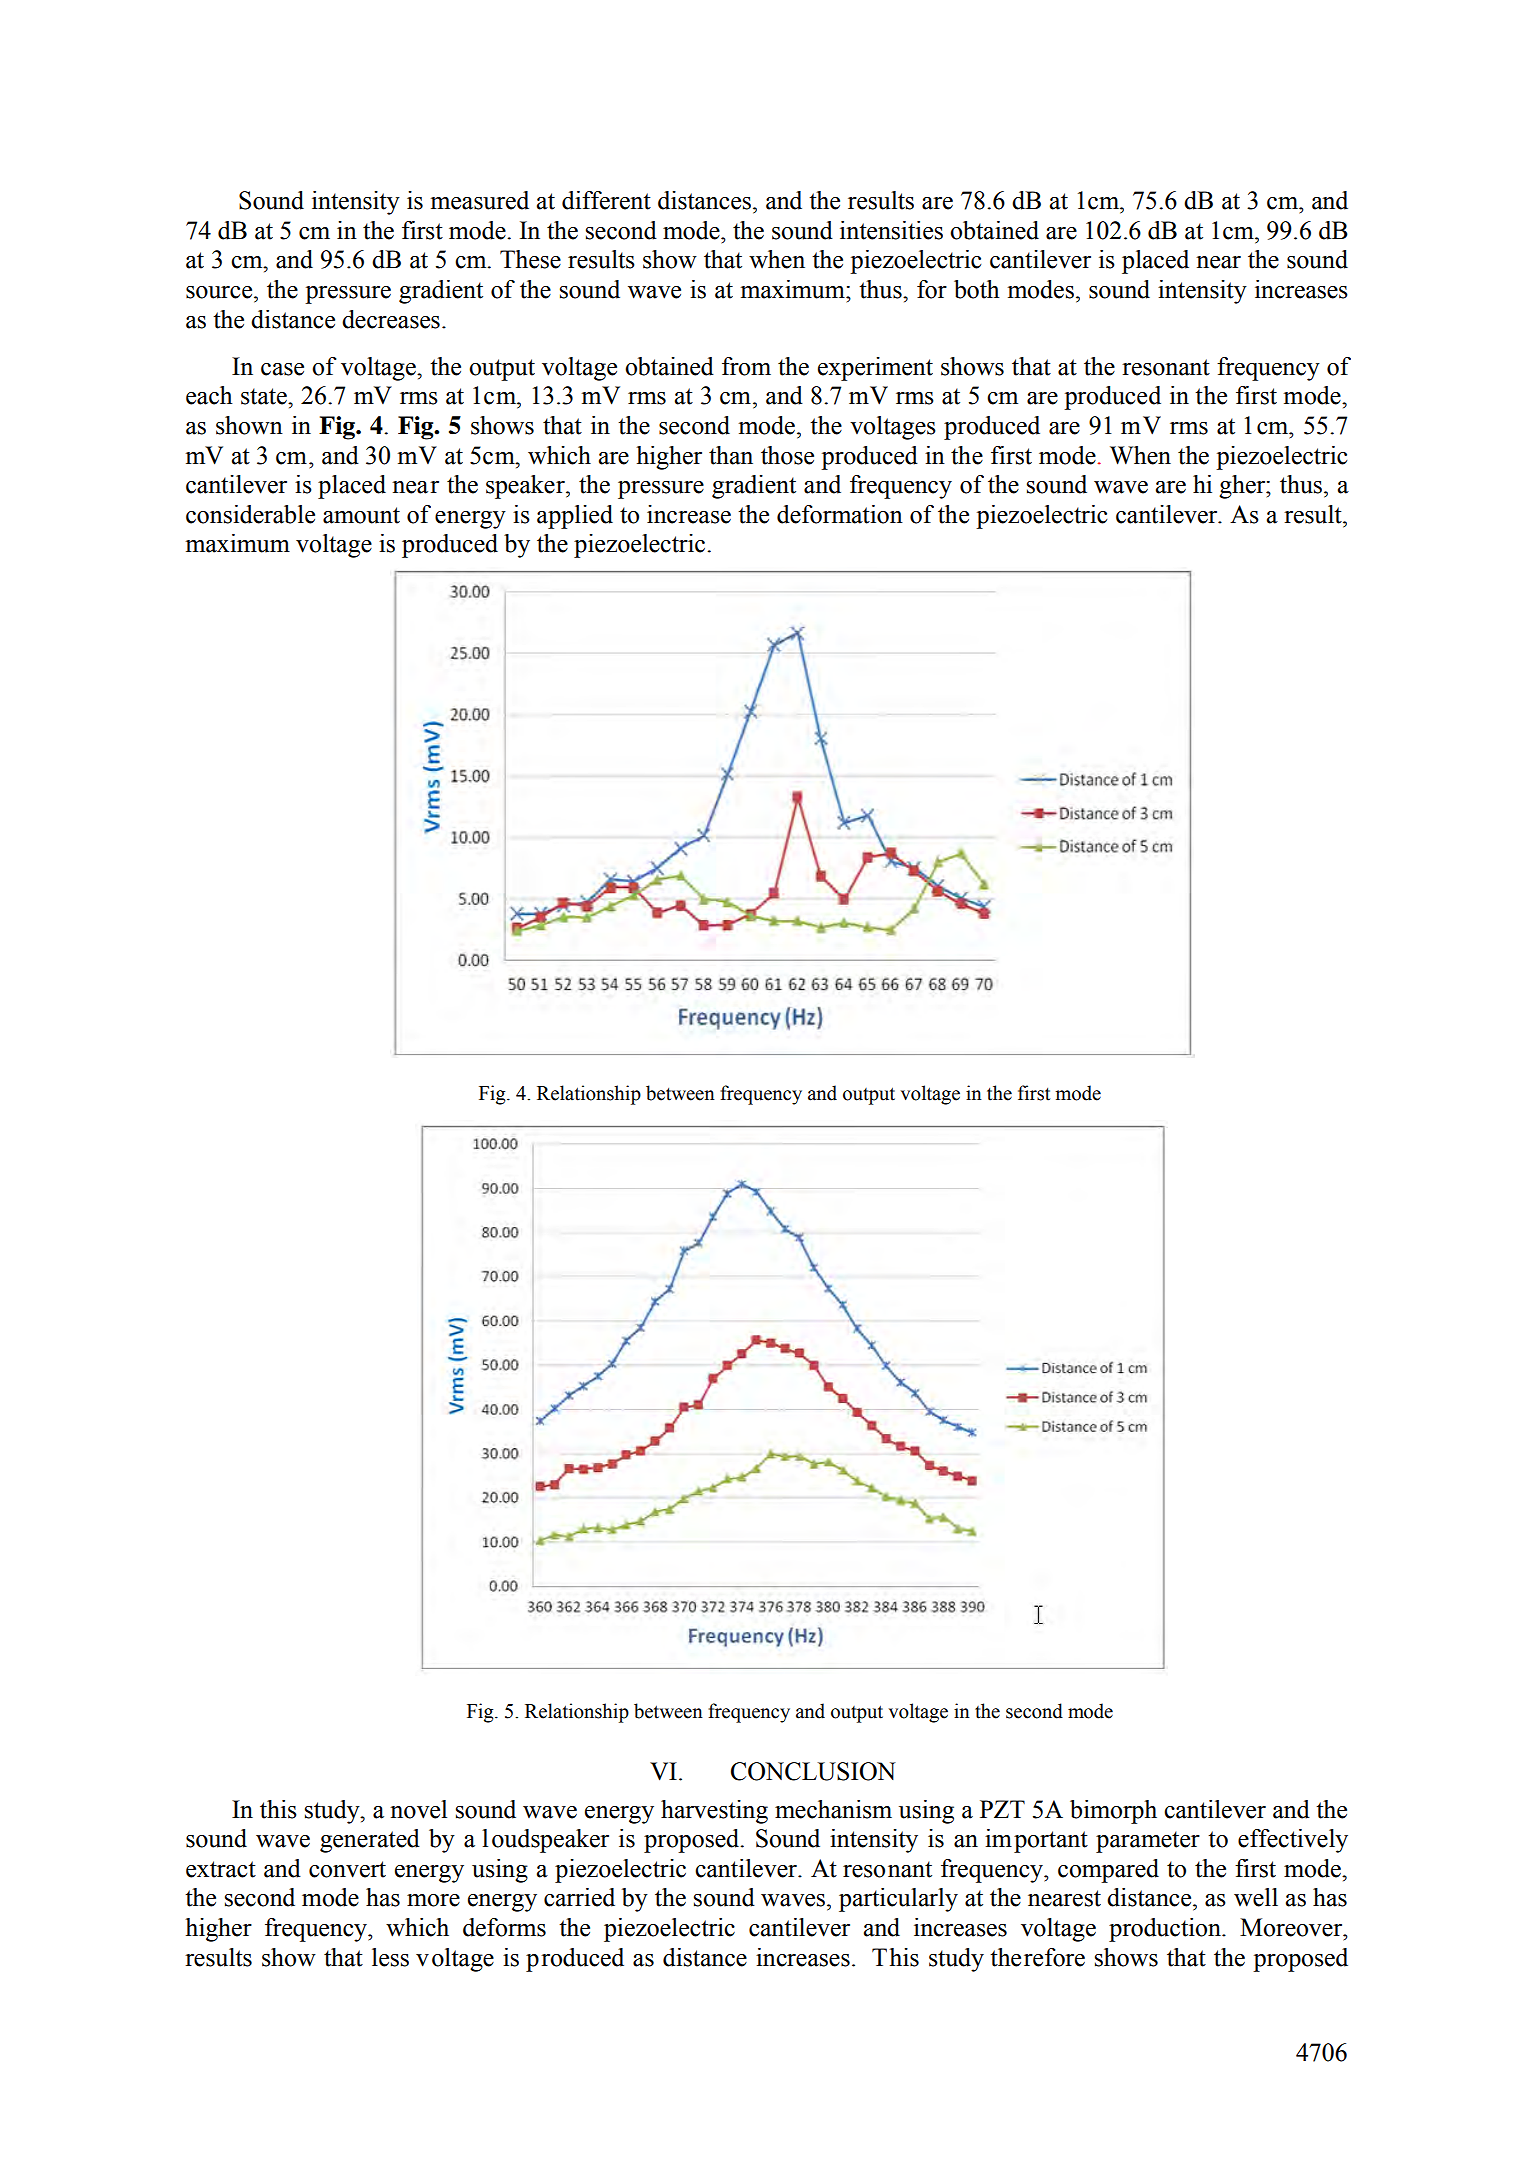 The image size is (1533, 2168). What do you see at coordinates (391, 319) in the document?
I see `decreases` at bounding box center [391, 319].
